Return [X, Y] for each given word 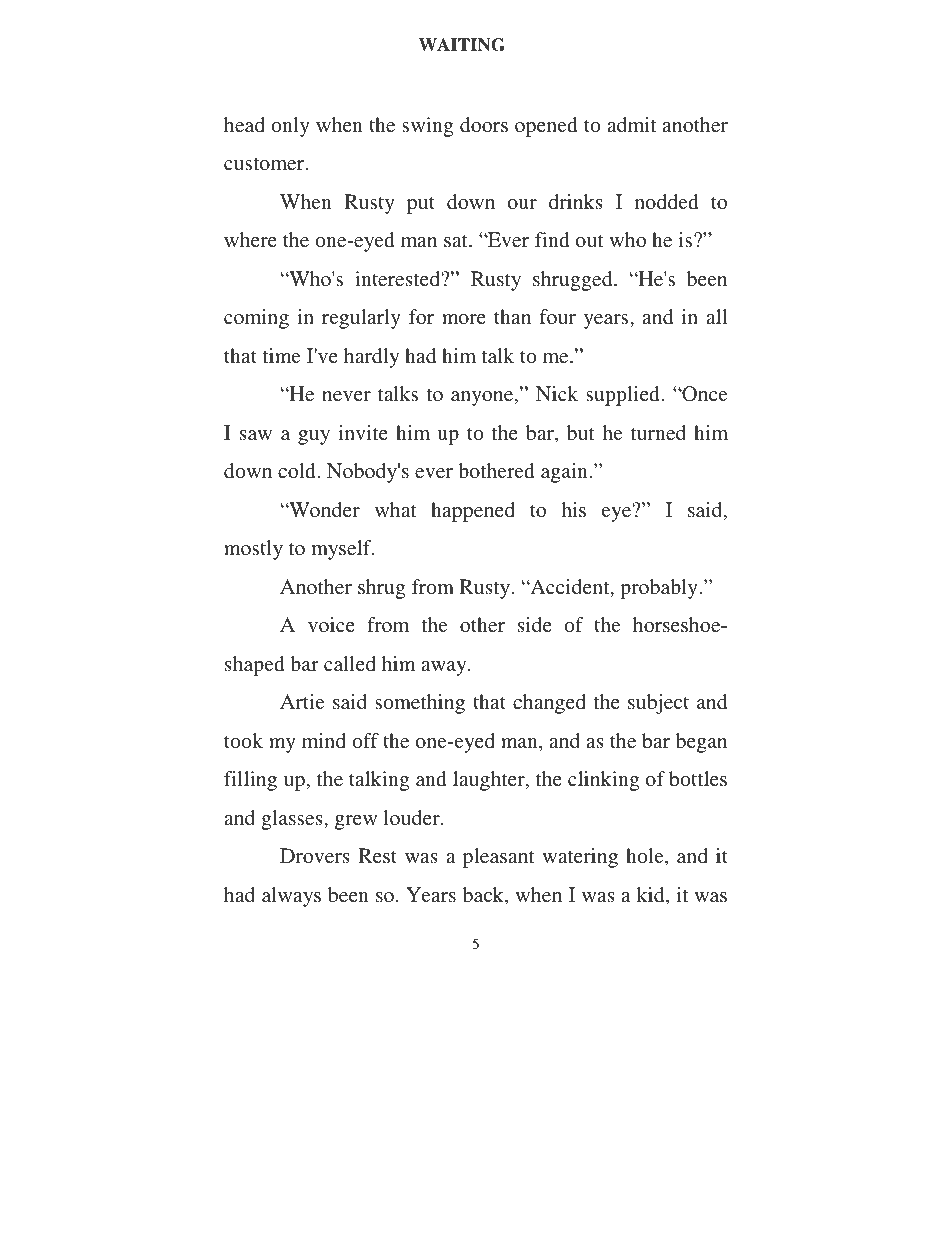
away [445, 668]
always [291, 897]
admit [631, 124]
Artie [302, 701]
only [290, 127]
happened [473, 512]
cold [298, 470]
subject [658, 704]
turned [658, 432]
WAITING [462, 45]
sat [457, 240]
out [590, 240]
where [250, 239]
